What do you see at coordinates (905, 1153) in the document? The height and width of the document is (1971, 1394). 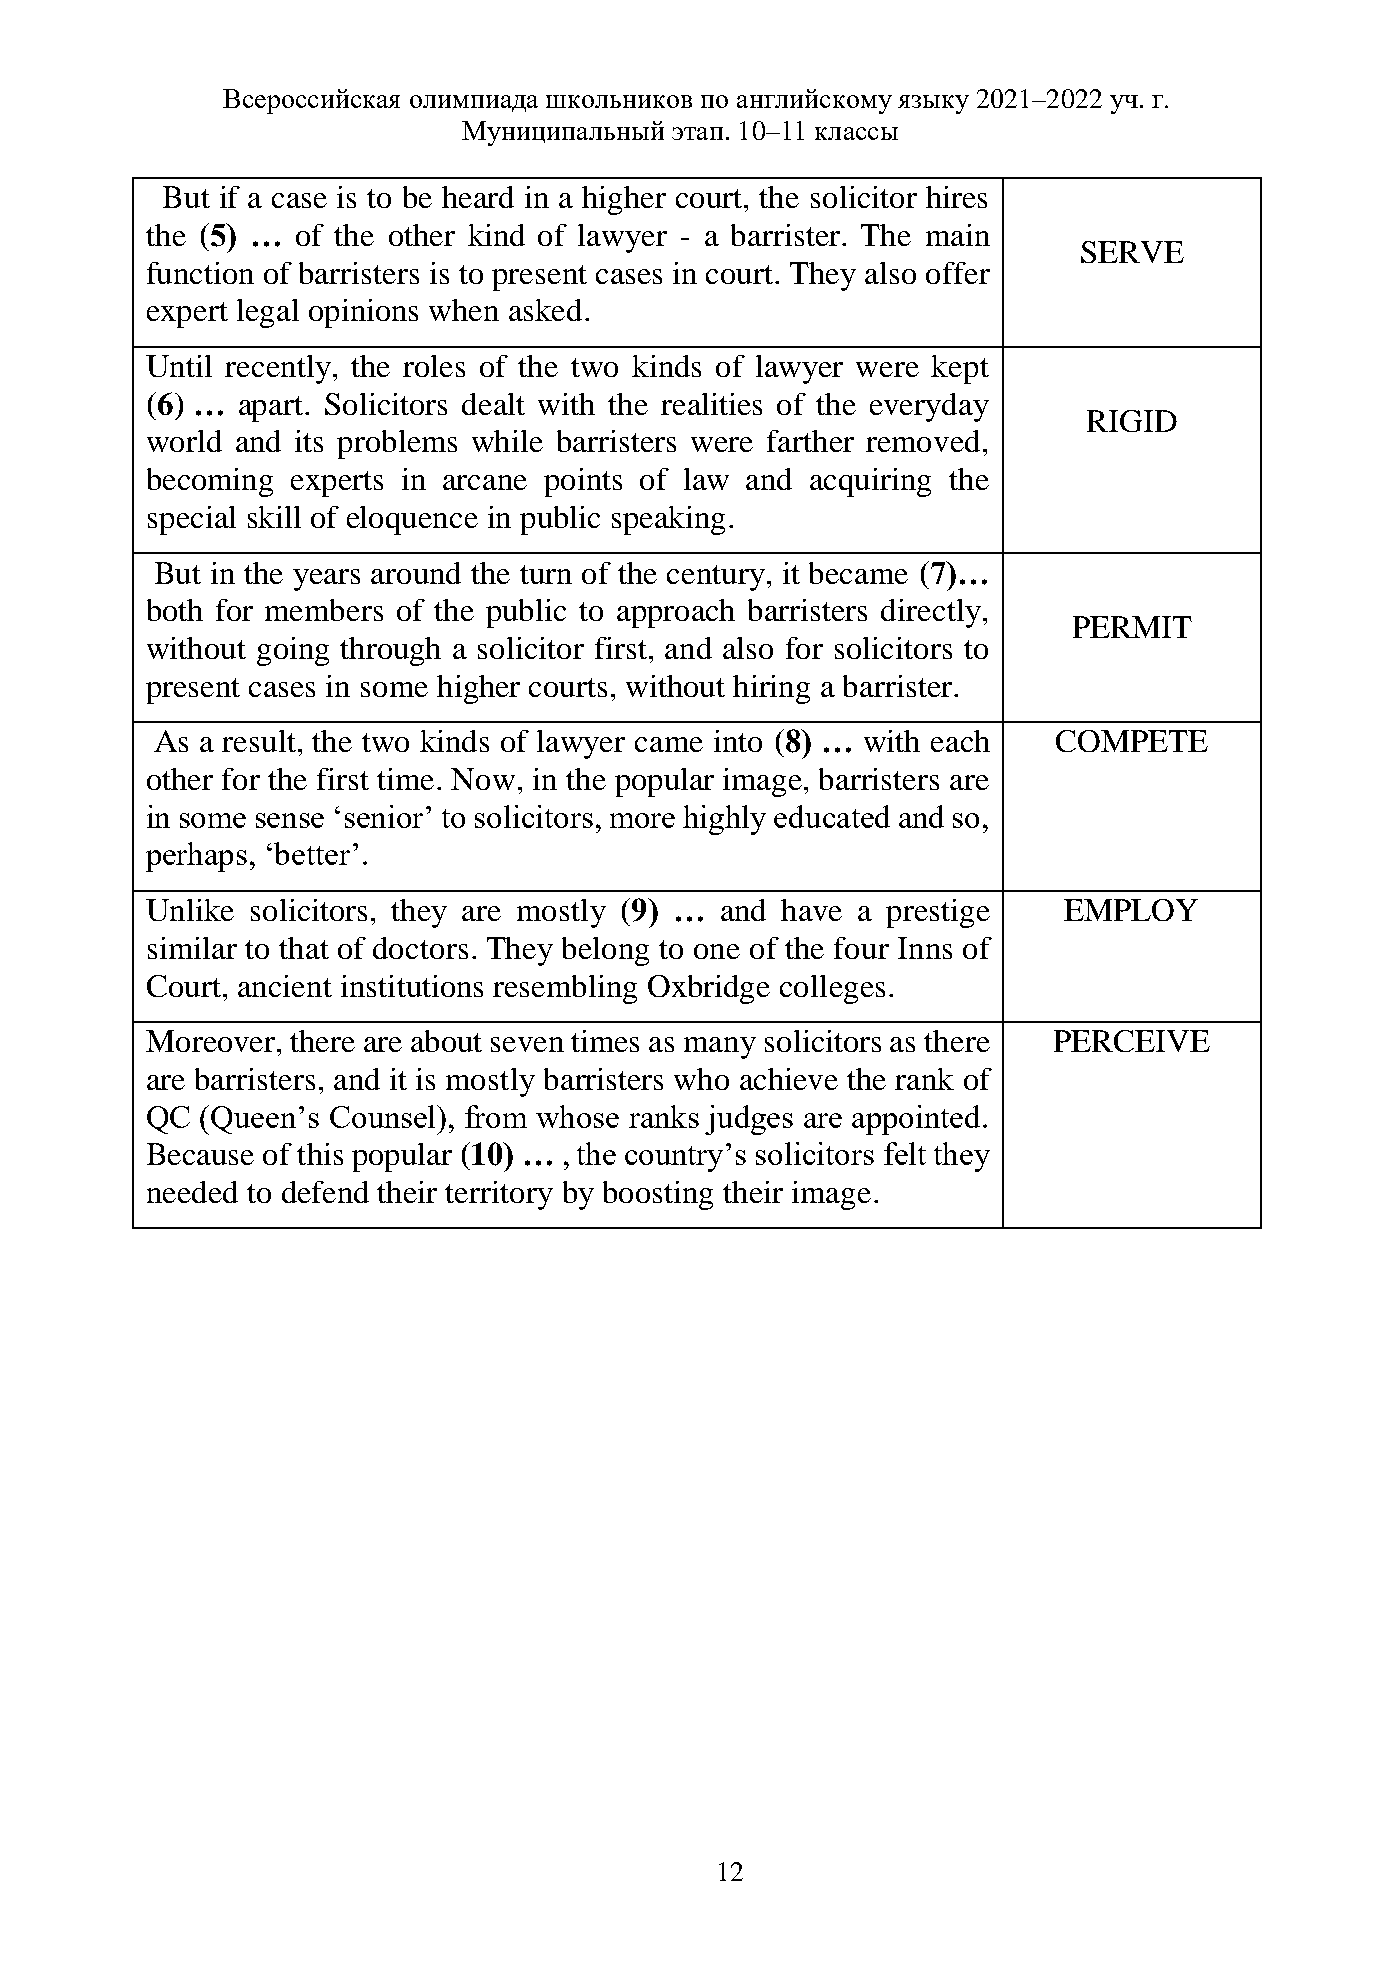 I see `felt` at bounding box center [905, 1153].
